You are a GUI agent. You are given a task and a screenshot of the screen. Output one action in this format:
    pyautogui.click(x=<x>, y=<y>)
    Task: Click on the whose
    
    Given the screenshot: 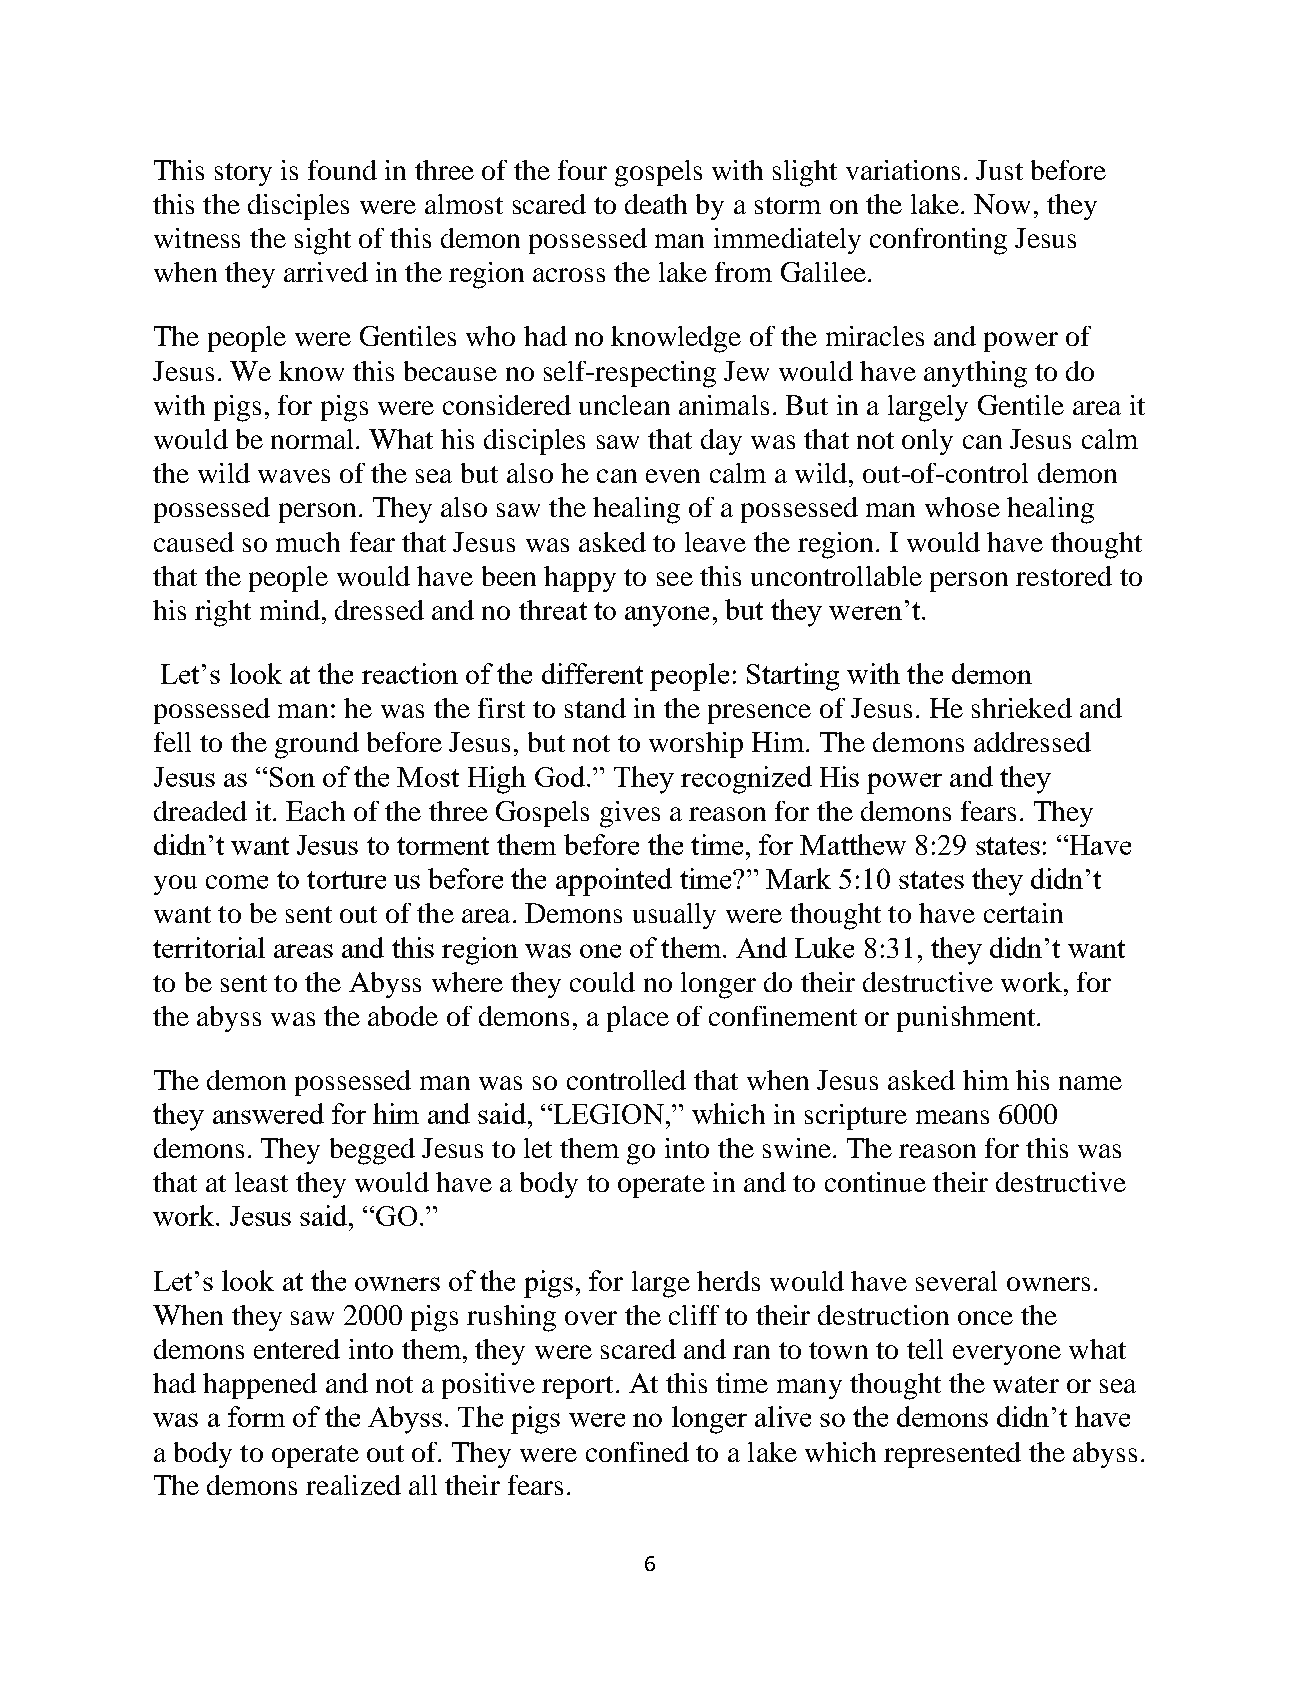 What is the action you would take?
    pyautogui.click(x=962, y=507)
